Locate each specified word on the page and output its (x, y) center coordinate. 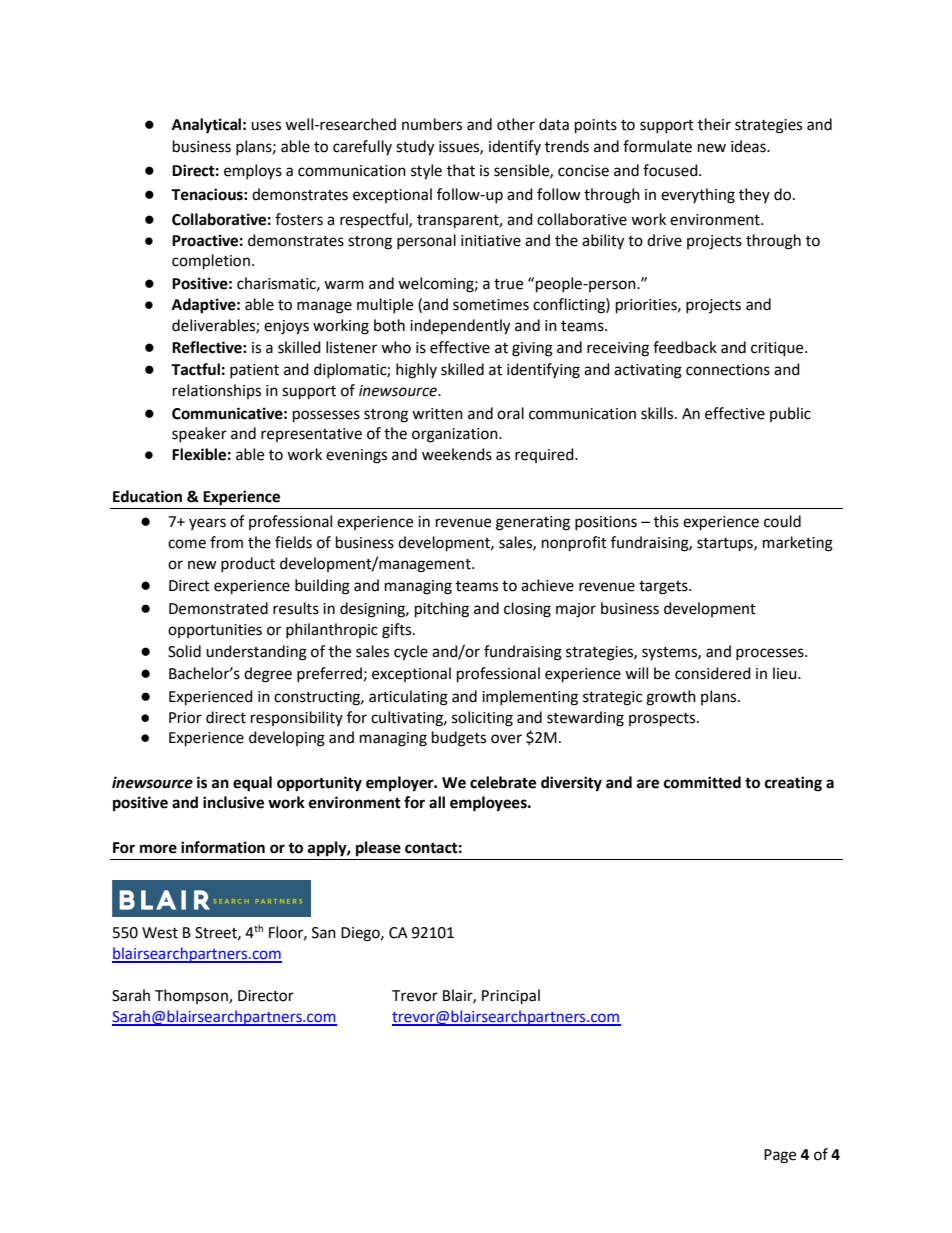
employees (489, 804)
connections (728, 370)
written (437, 414)
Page (780, 1156)
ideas (749, 146)
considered (713, 673)
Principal (511, 997)
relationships (217, 391)
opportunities (215, 631)
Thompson (192, 996)
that (461, 170)
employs (253, 171)
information (223, 847)
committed (702, 782)
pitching (442, 610)
